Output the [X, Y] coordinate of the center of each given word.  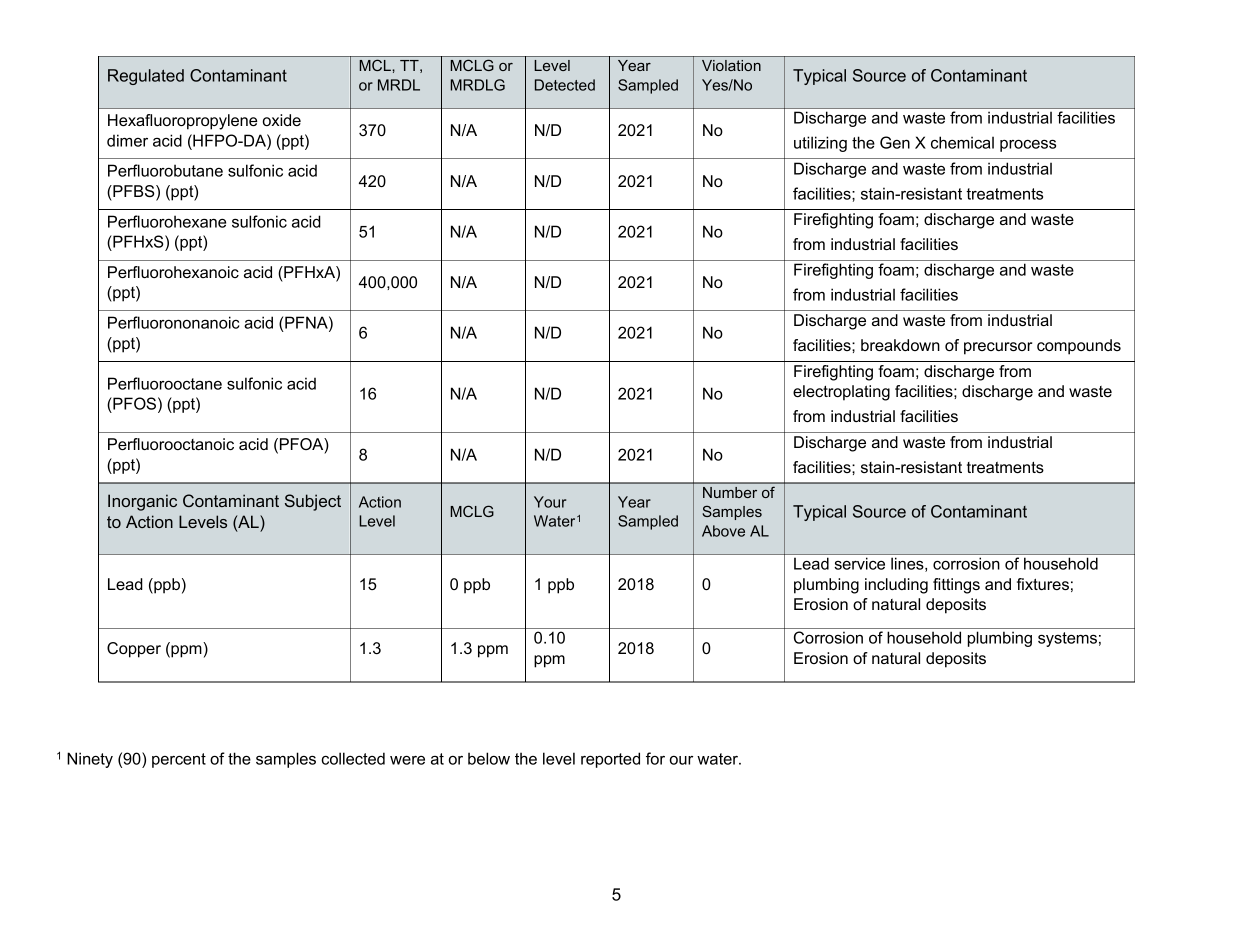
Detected [565, 85]
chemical [962, 142]
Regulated [146, 77]
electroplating [841, 393]
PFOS [133, 405]
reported [610, 760]
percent [179, 760]
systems [1067, 639]
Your [550, 502]
